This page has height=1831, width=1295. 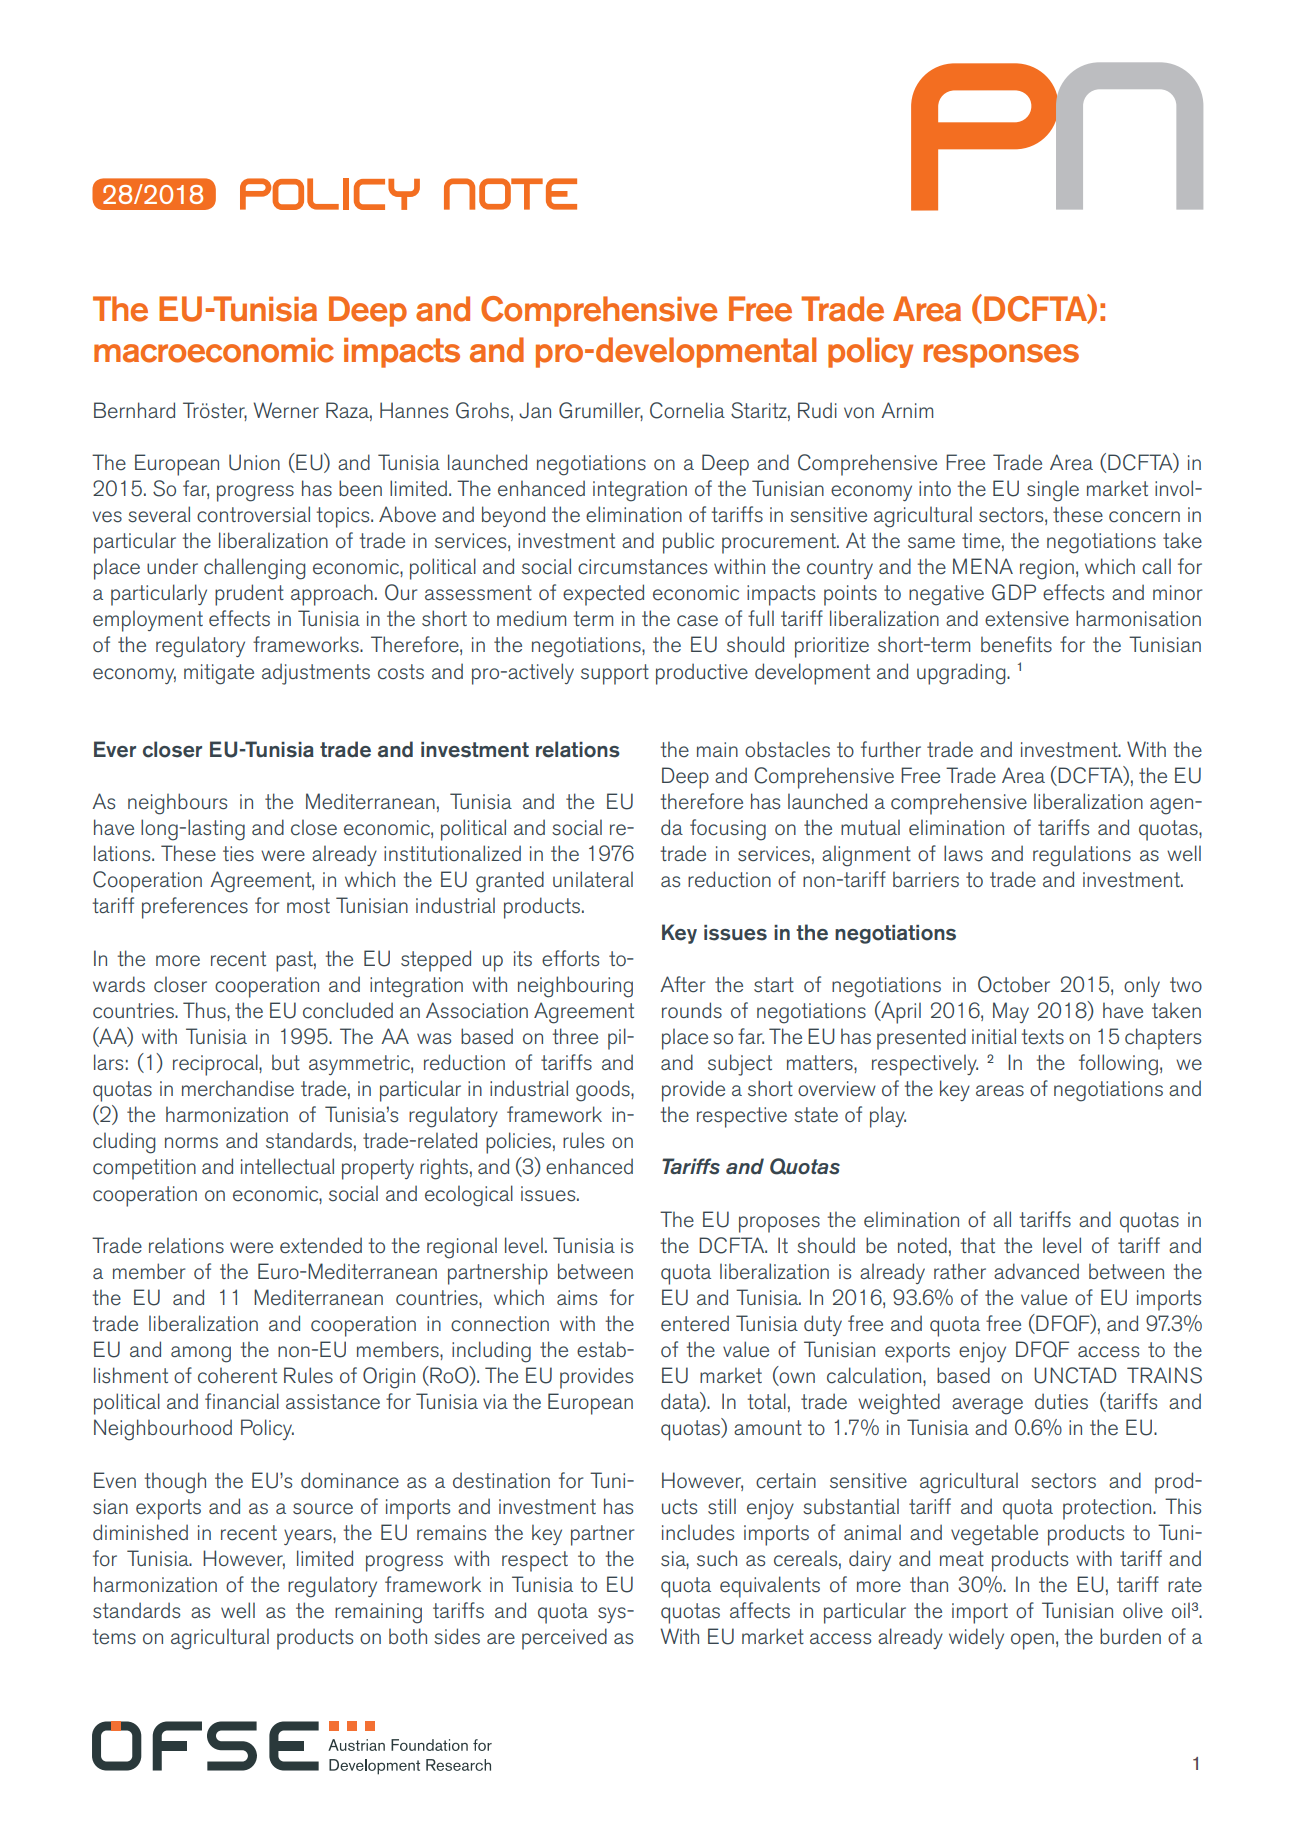 I want to click on mitigate, so click(x=219, y=674).
